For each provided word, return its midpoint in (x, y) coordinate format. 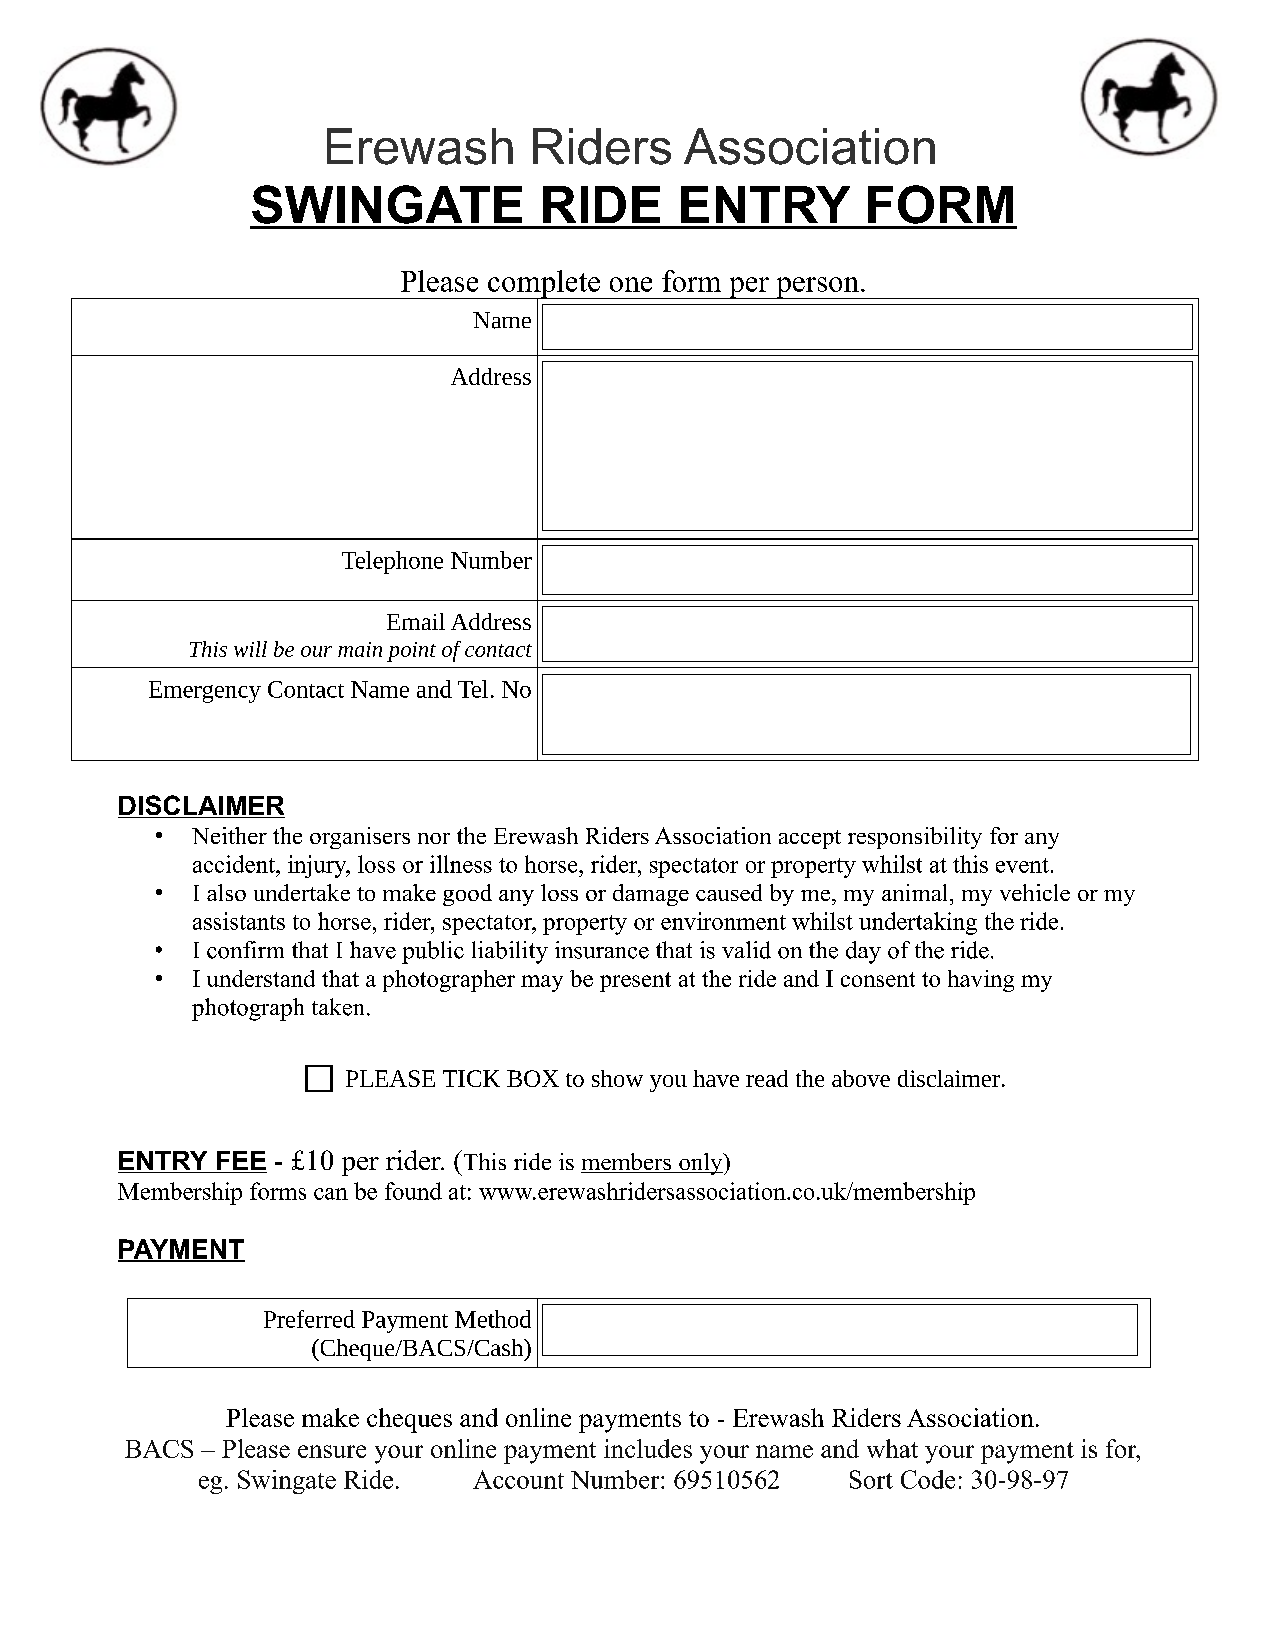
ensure (332, 1451)
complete (544, 285)
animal (916, 892)
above (861, 1078)
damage (651, 895)
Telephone (392, 562)
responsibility (915, 838)
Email (416, 621)
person (817, 288)
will (250, 649)
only (701, 1164)
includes (648, 1448)
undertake (302, 892)
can (331, 1194)
